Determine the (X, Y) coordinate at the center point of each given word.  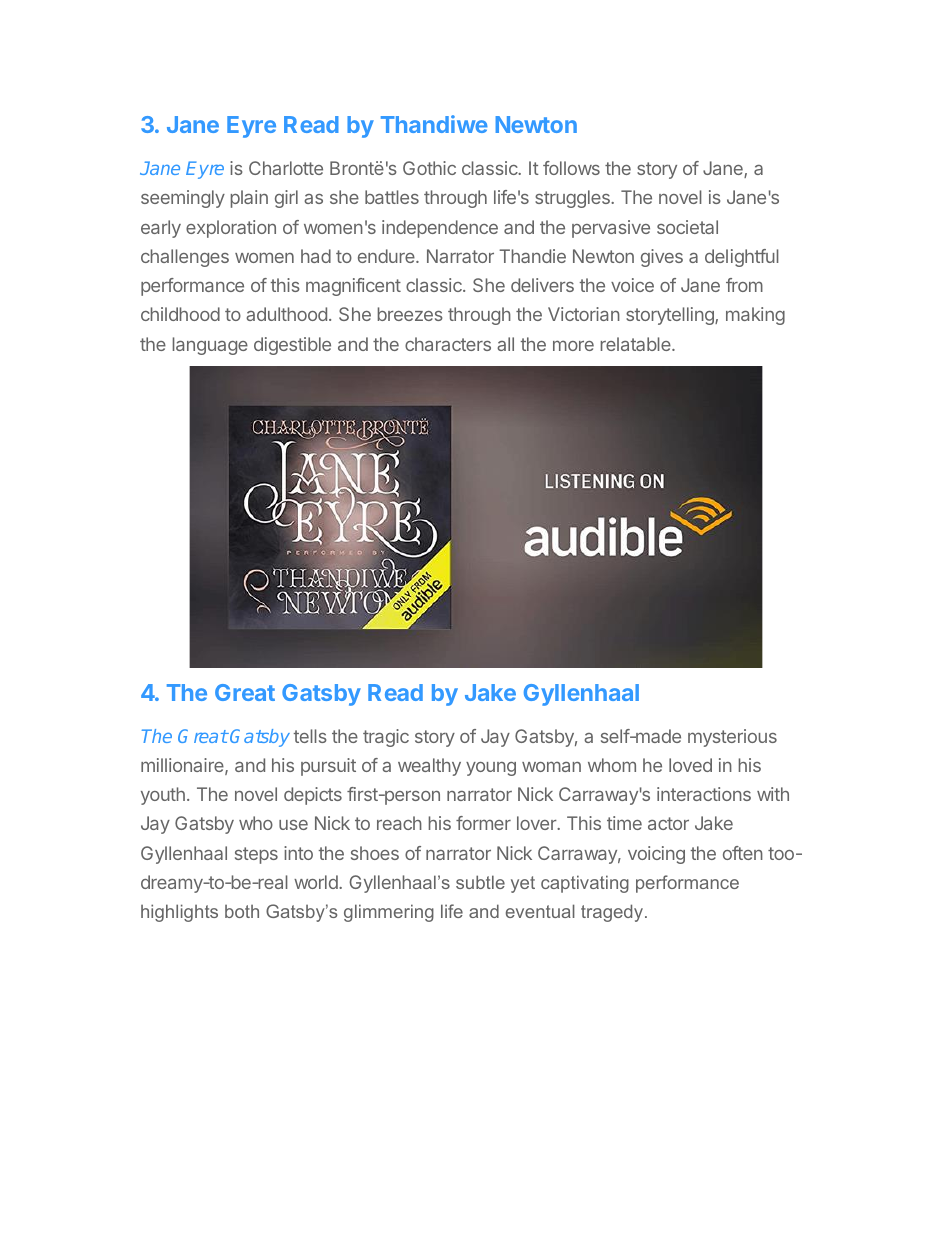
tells (310, 736)
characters (448, 344)
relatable (637, 344)
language (210, 346)
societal (687, 227)
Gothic (429, 168)
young (491, 769)
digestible (292, 346)
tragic (386, 738)
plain (249, 199)
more (573, 345)
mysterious (732, 738)
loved (690, 765)
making (755, 316)
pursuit (328, 767)
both (242, 911)
